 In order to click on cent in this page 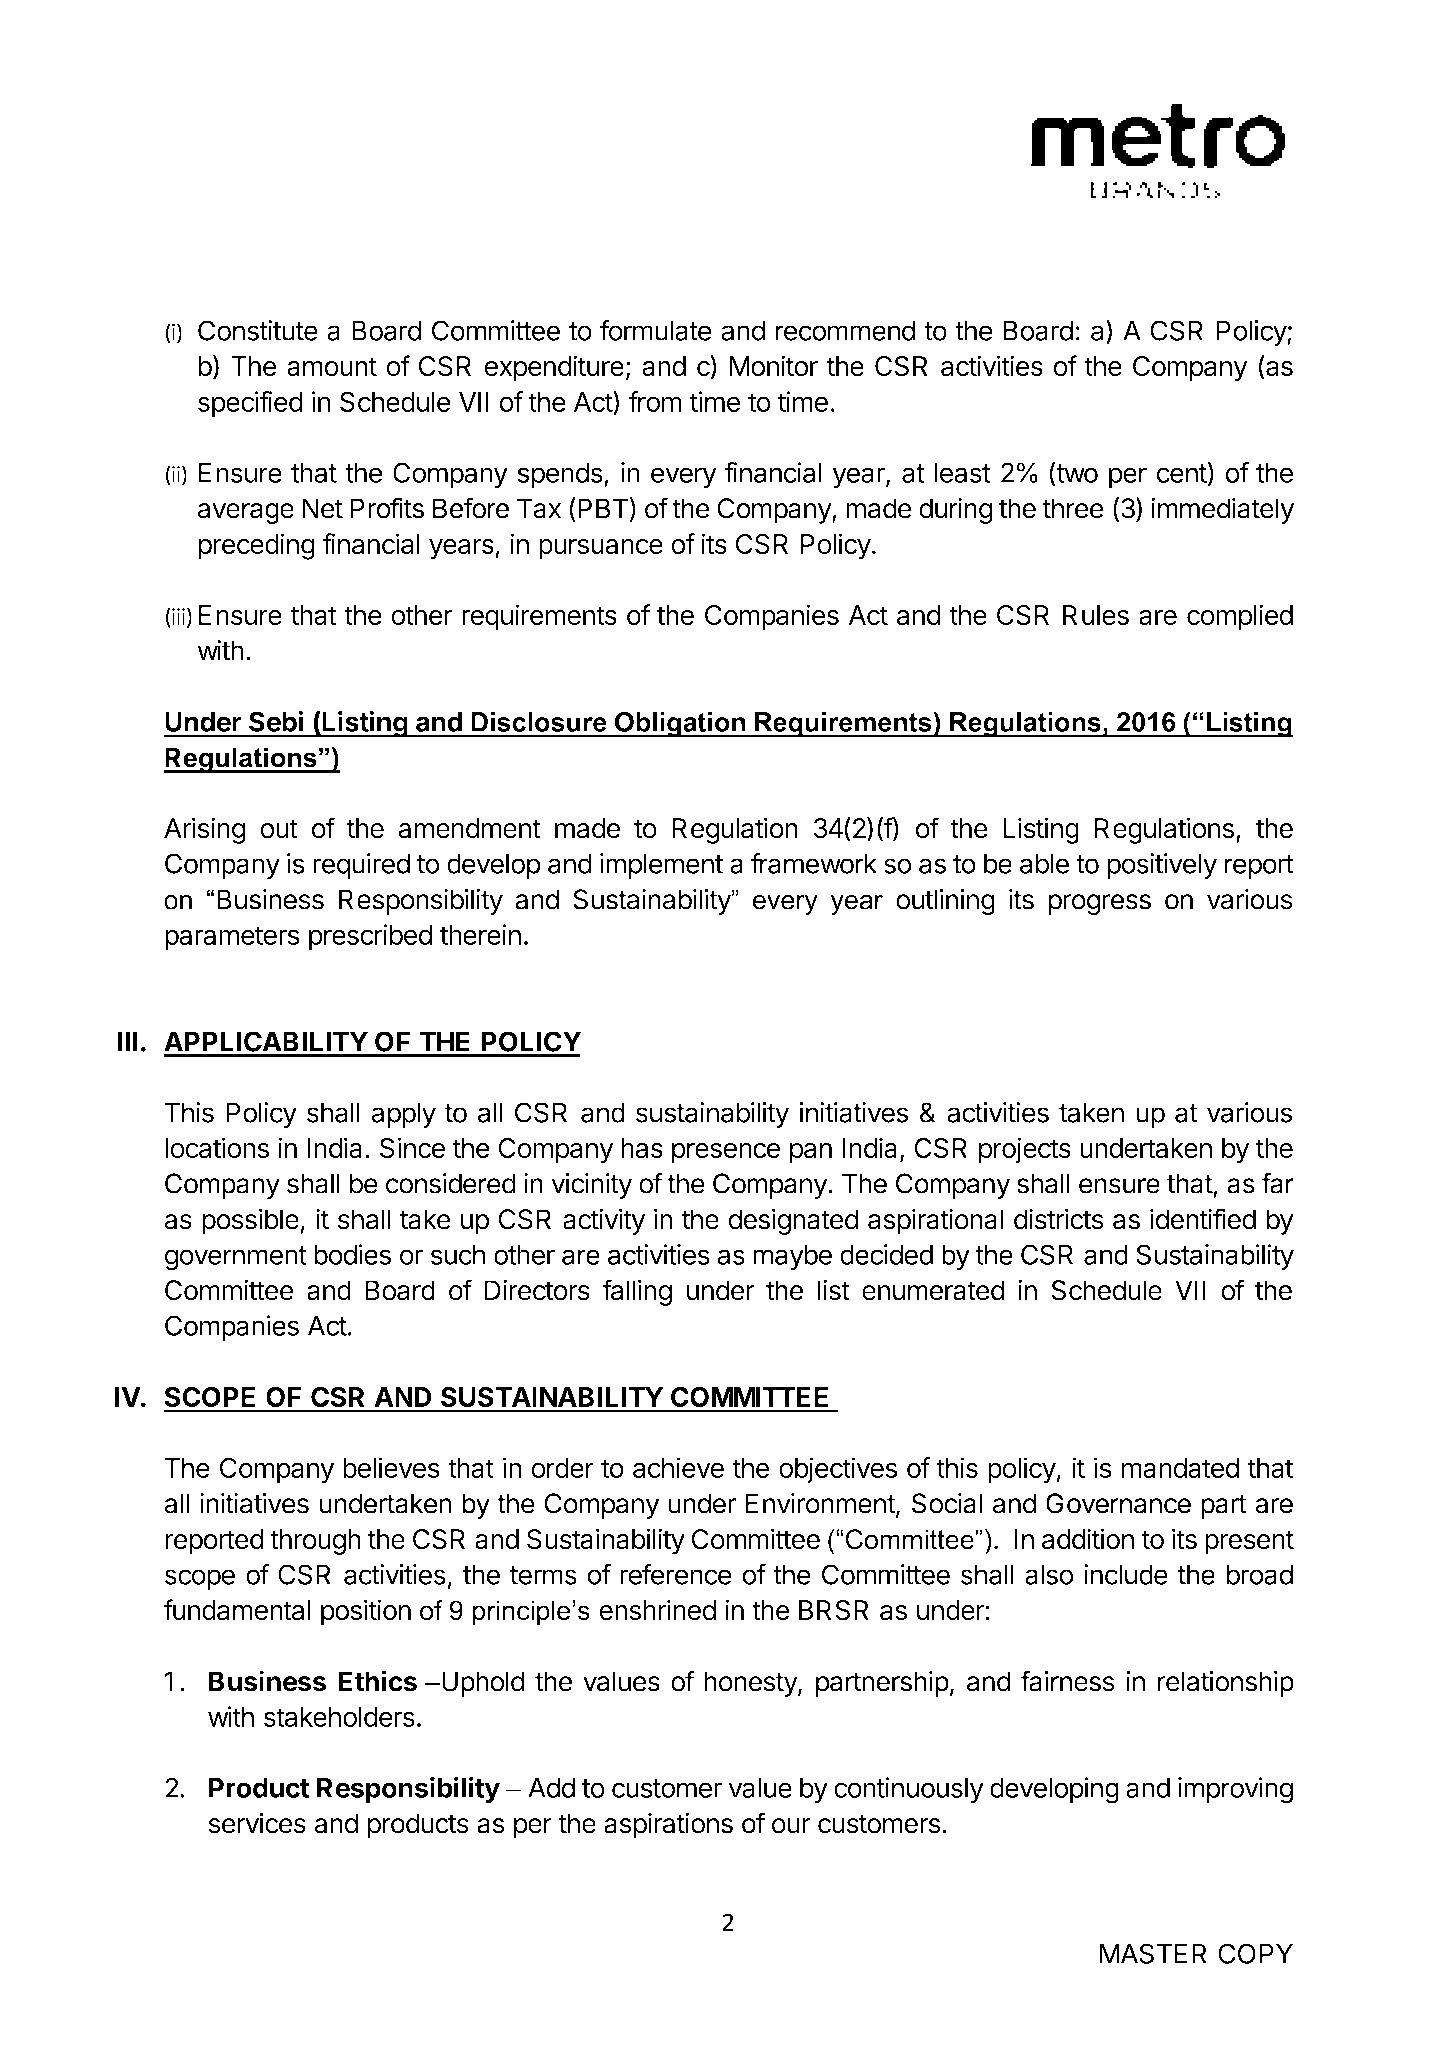, I will do `click(1182, 473)`.
